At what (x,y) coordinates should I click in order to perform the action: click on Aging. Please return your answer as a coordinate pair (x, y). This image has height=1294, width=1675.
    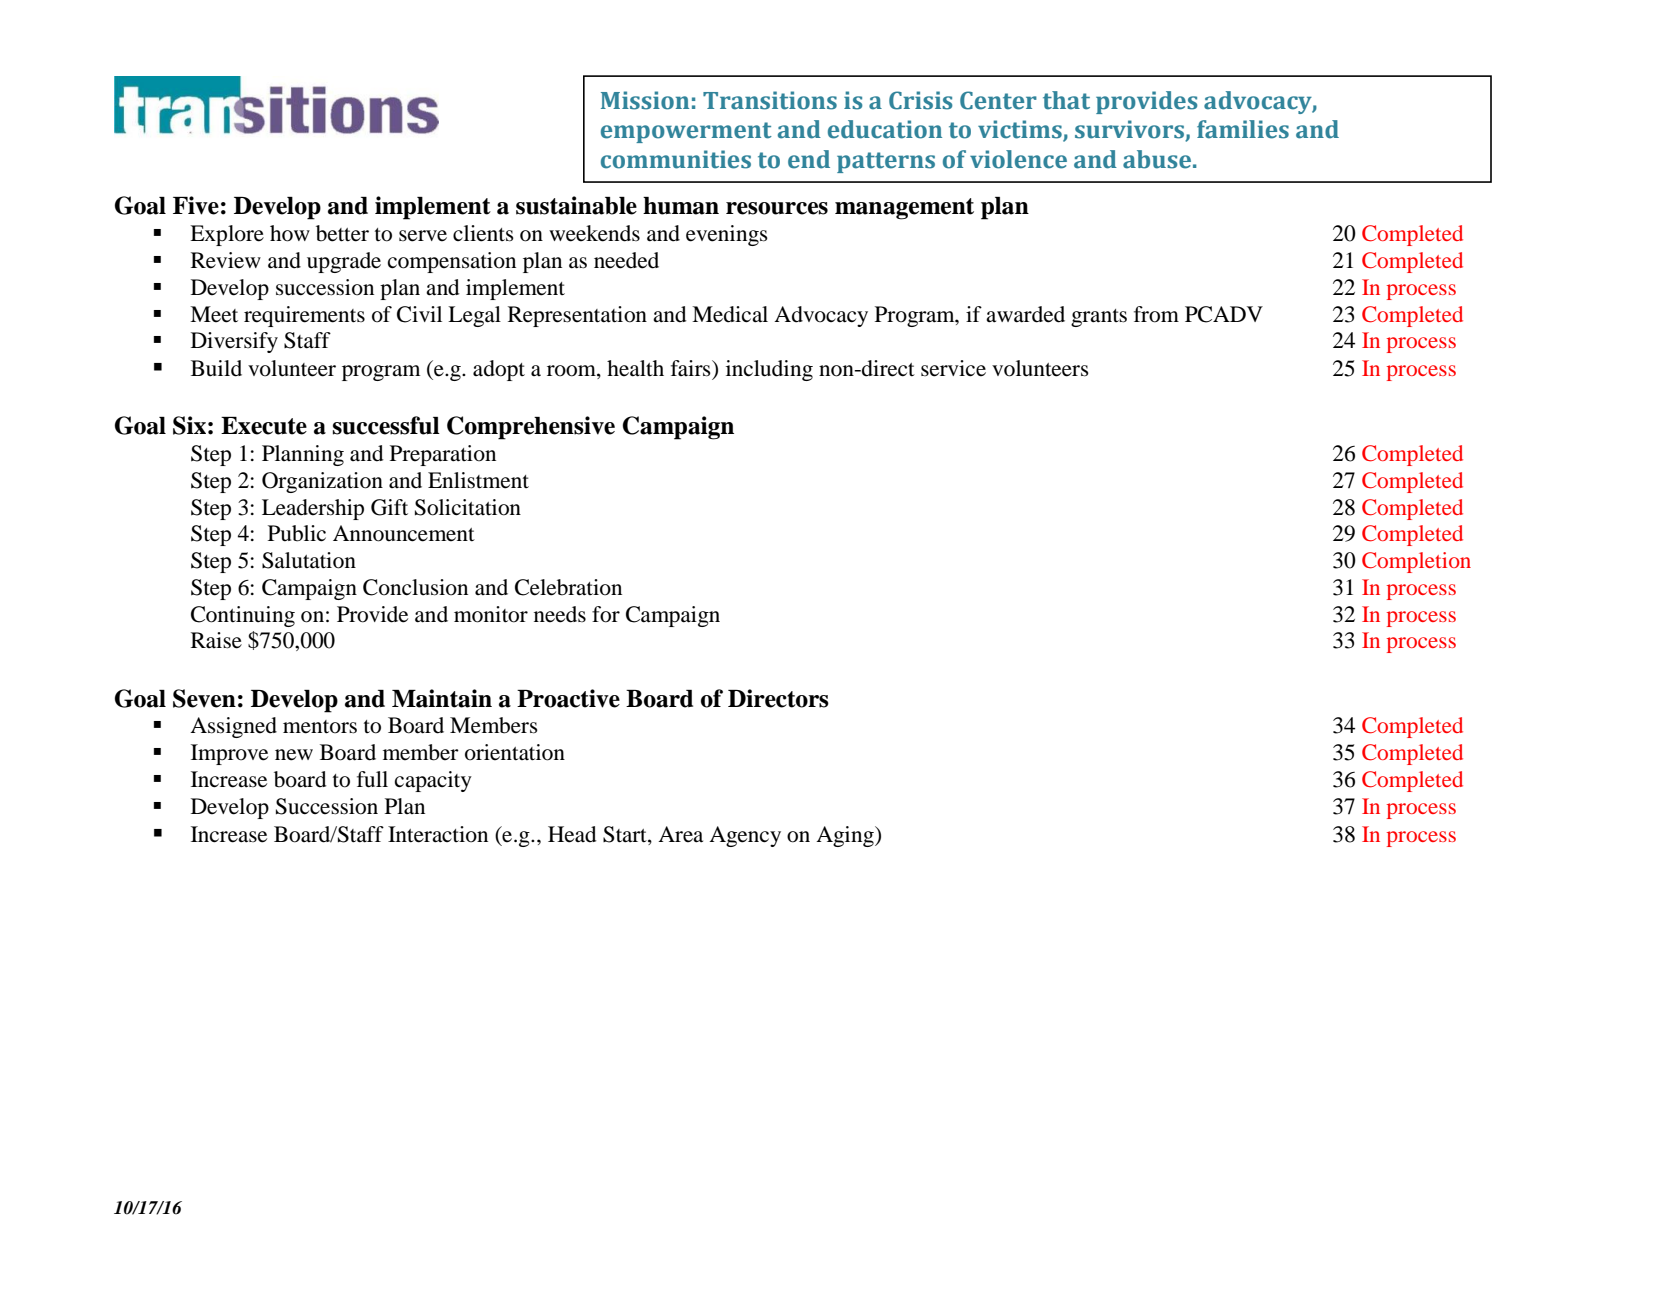
    Looking at the image, I should click on (846, 836).
